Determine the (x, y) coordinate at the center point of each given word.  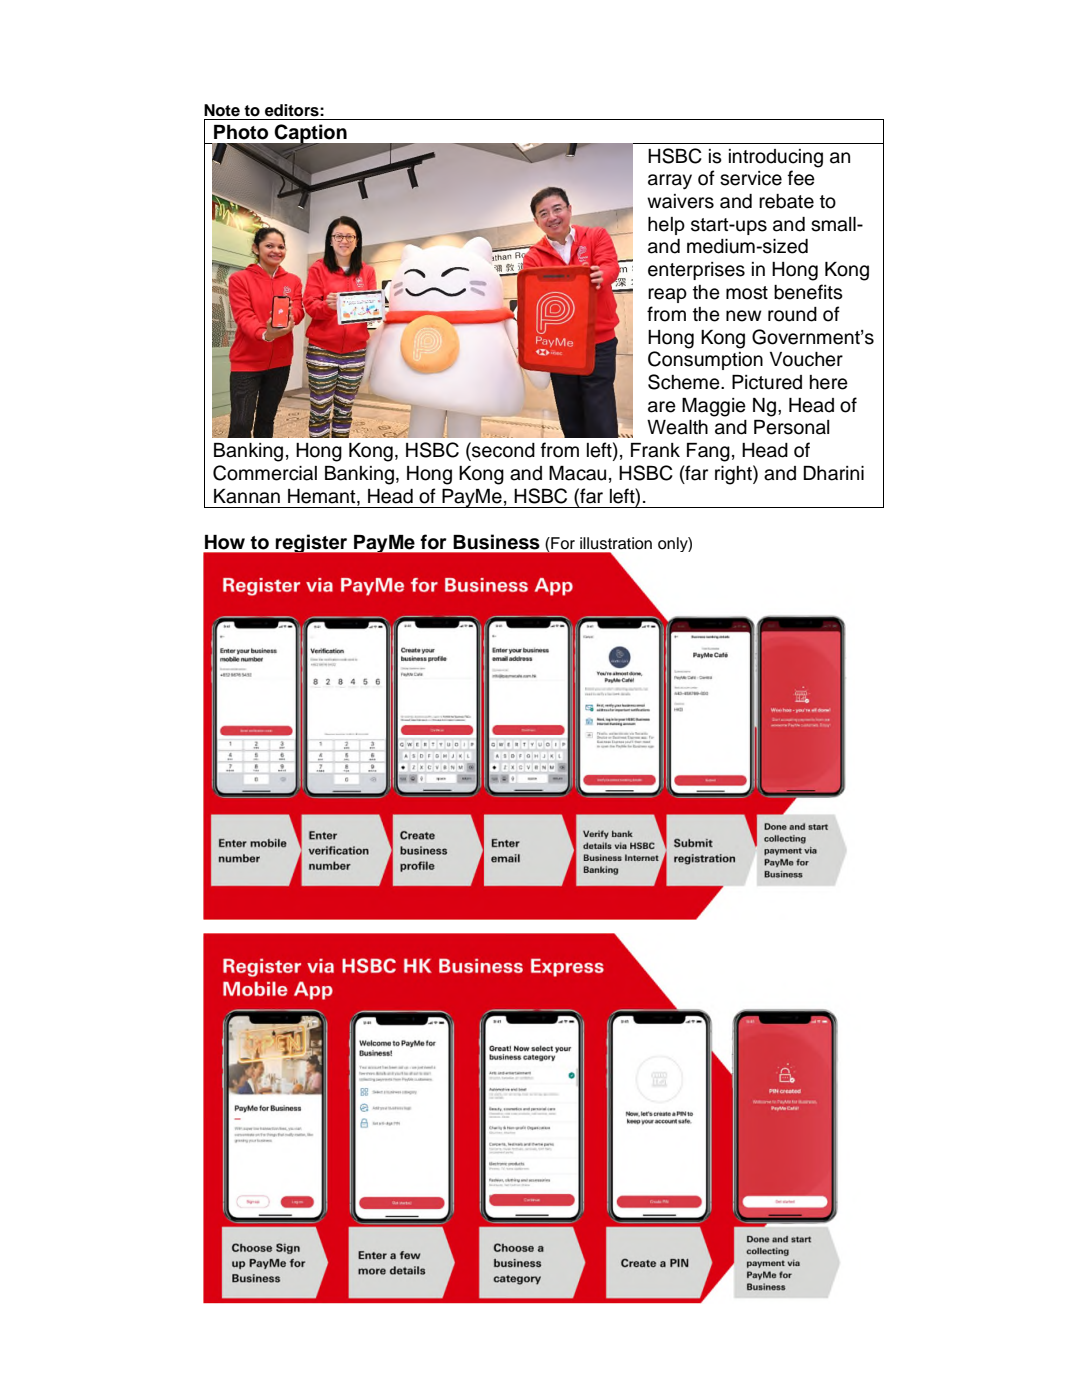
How (225, 542)
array (670, 181)
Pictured (767, 382)
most (747, 293)
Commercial (265, 473)
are (662, 407)
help (666, 226)
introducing (776, 158)
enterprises (696, 271)
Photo (241, 132)
